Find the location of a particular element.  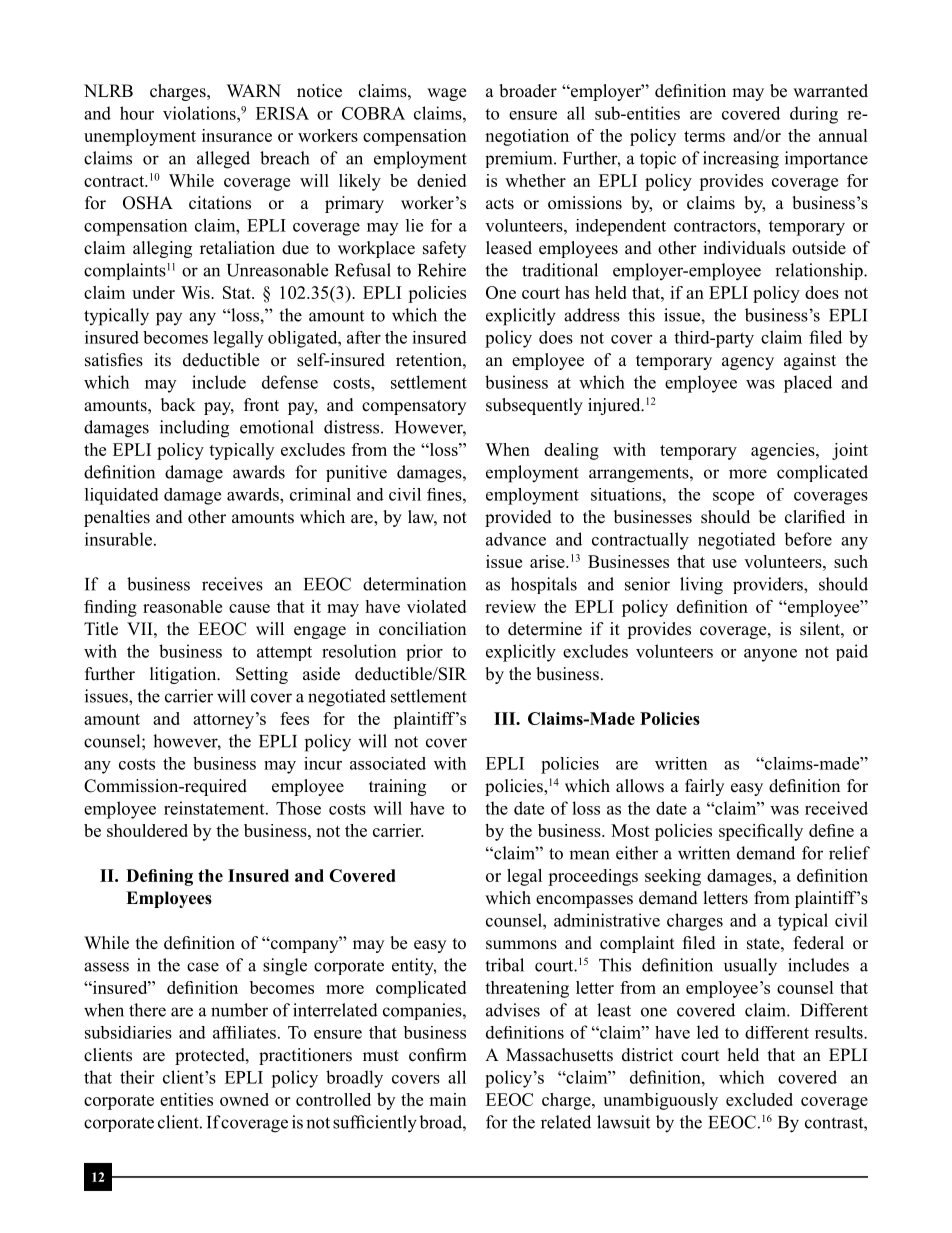

insurance is located at coordinates (237, 135).
